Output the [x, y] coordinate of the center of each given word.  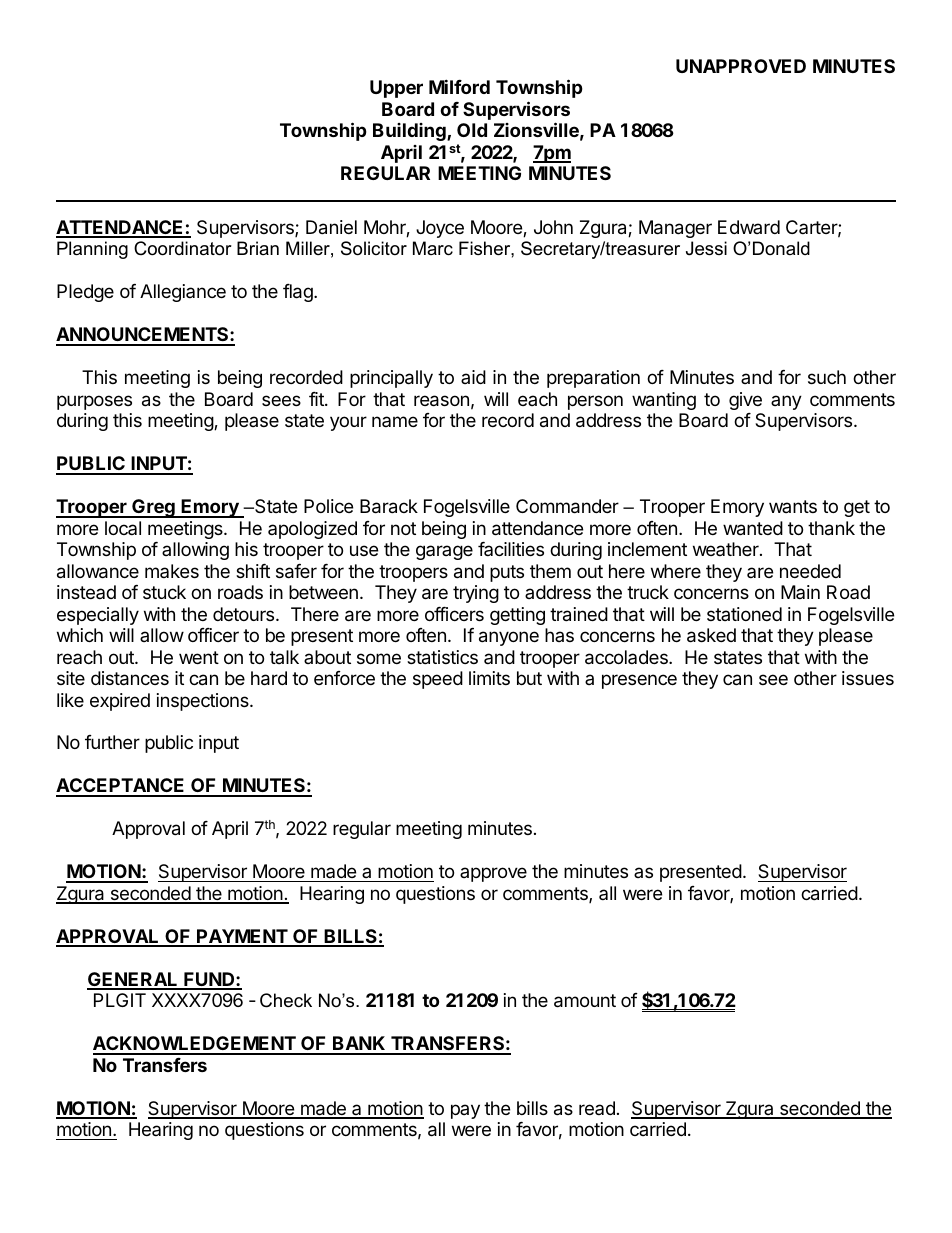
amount [585, 1001]
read [597, 1108]
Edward [749, 227]
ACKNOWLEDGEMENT [195, 1045]
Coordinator [183, 248]
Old [472, 130]
